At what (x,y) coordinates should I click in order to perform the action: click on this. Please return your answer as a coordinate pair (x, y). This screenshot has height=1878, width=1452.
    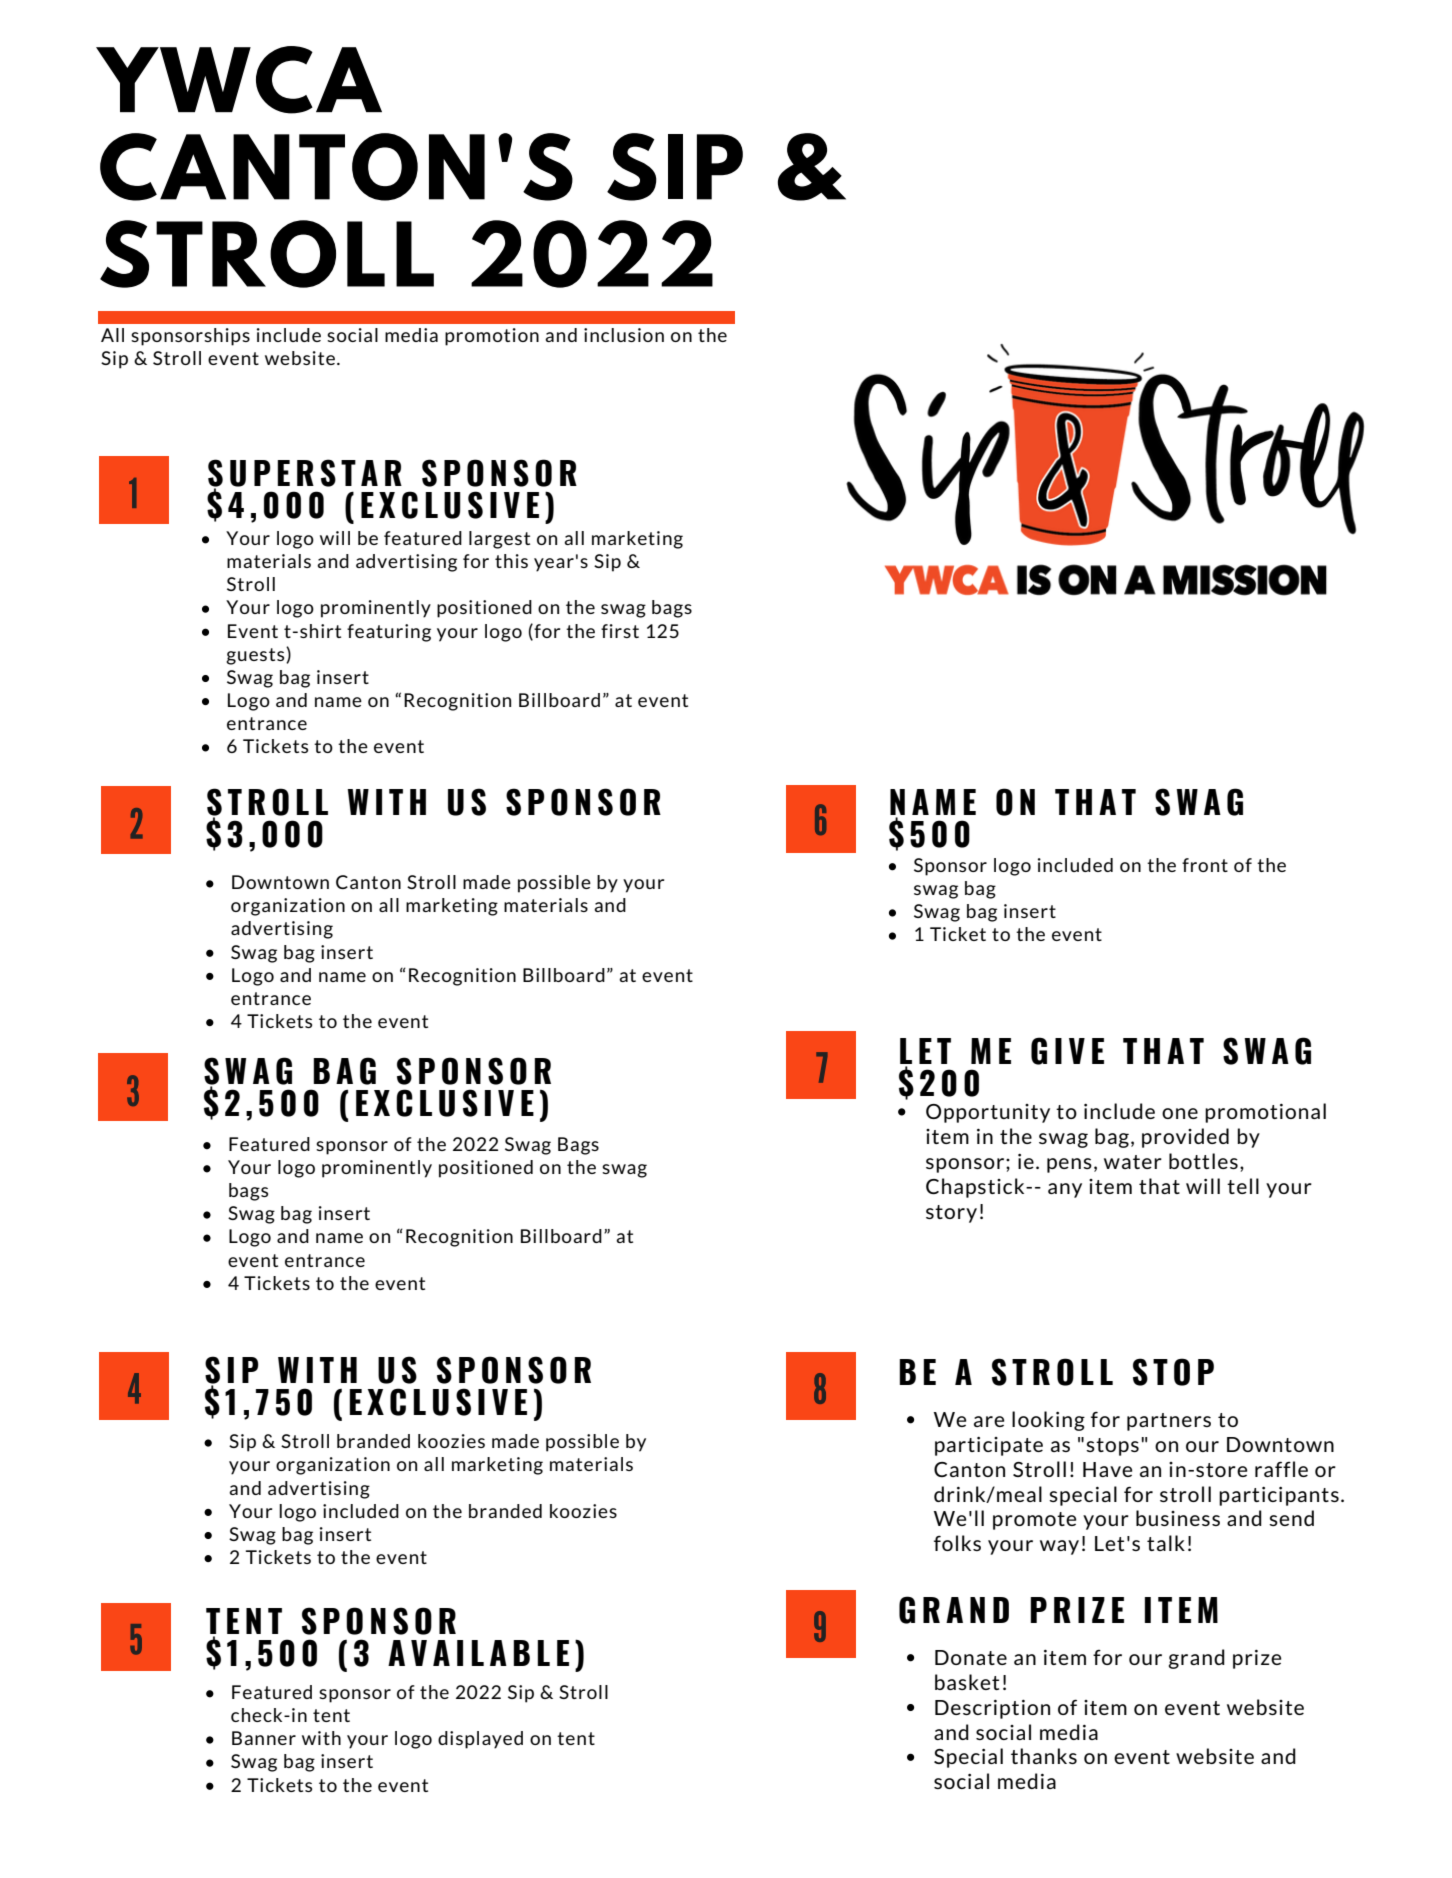
    Looking at the image, I should click on (511, 561).
